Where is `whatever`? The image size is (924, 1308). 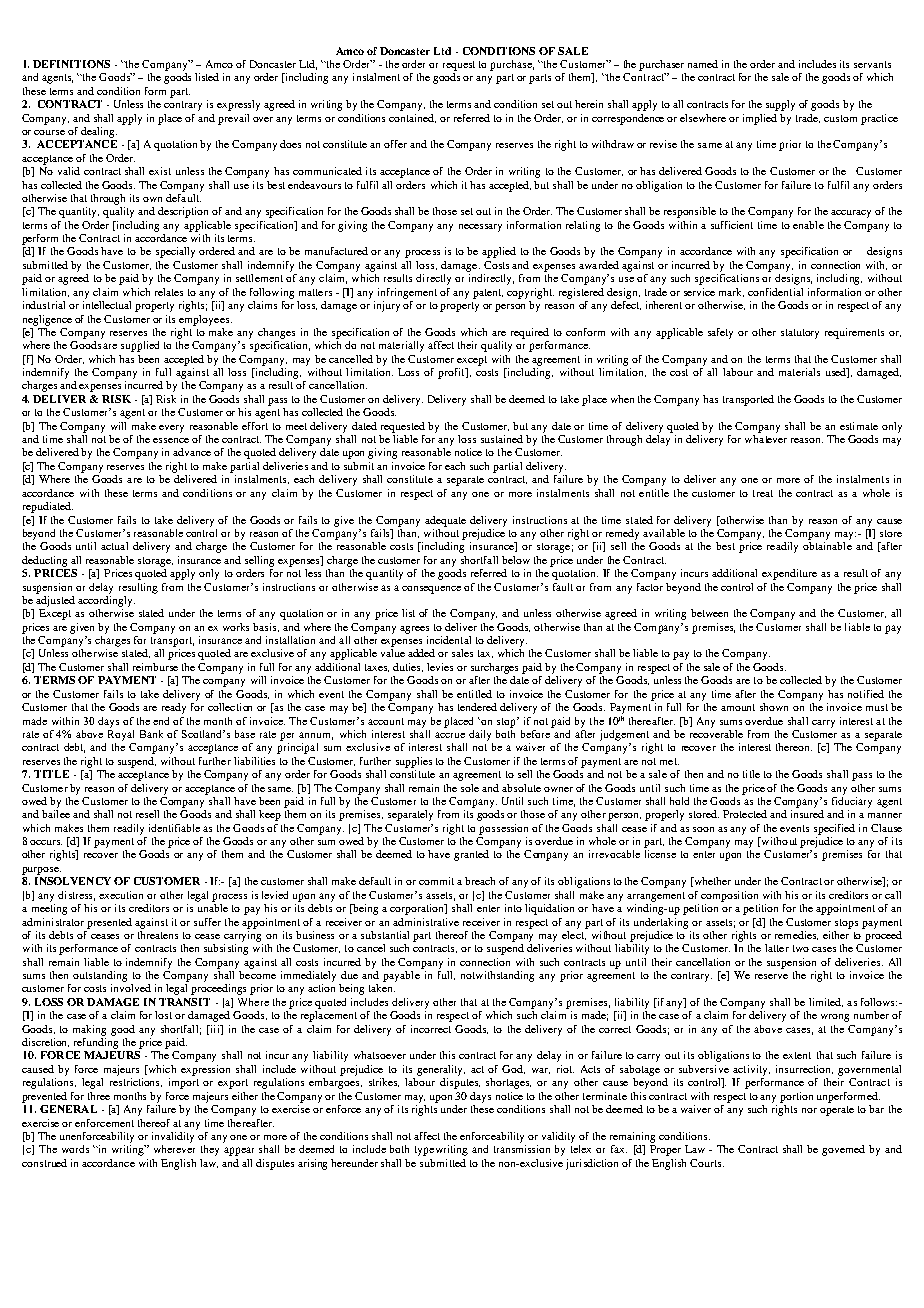
whatever is located at coordinates (766, 439).
